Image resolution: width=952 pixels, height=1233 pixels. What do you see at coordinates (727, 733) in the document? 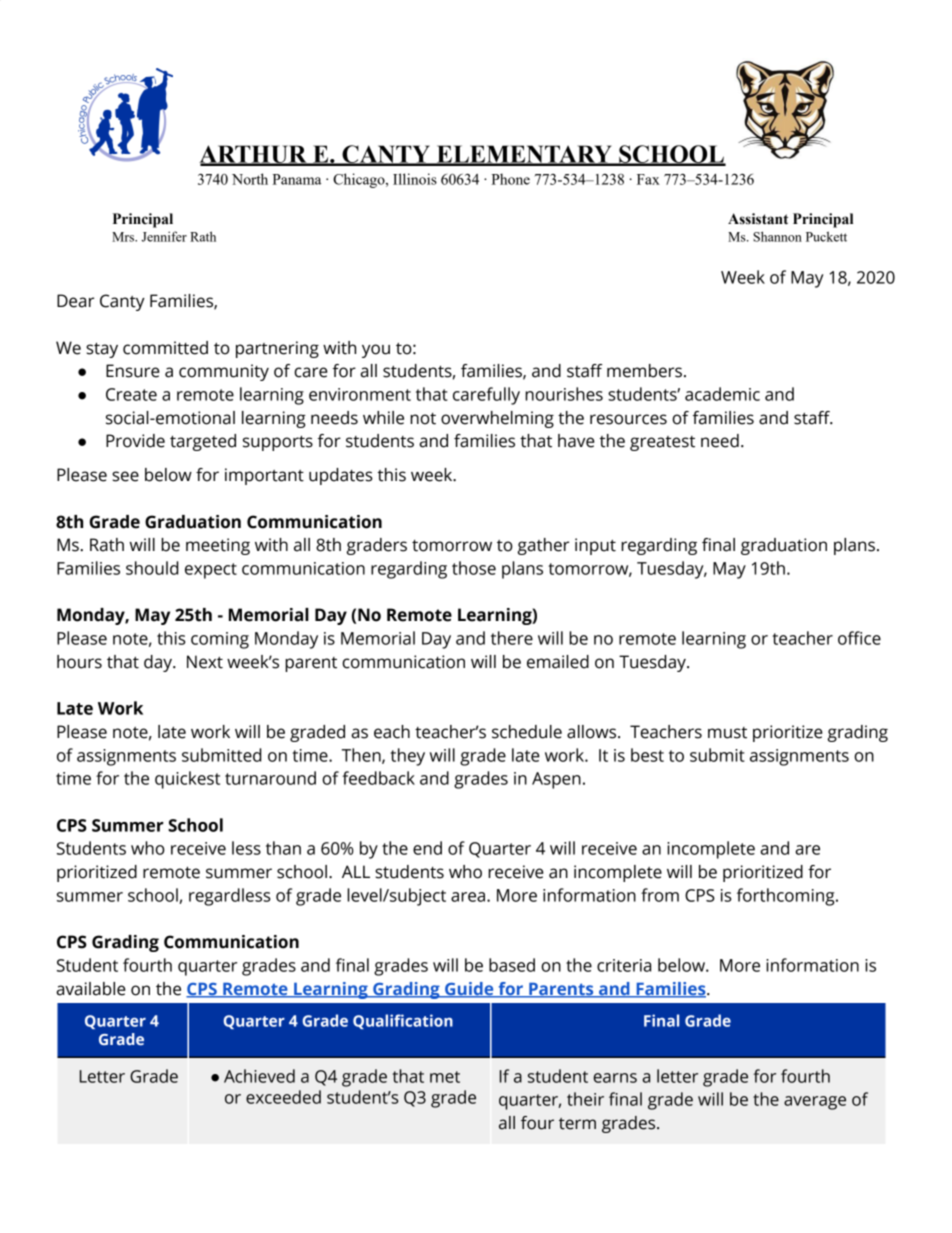
I see `must` at bounding box center [727, 733].
